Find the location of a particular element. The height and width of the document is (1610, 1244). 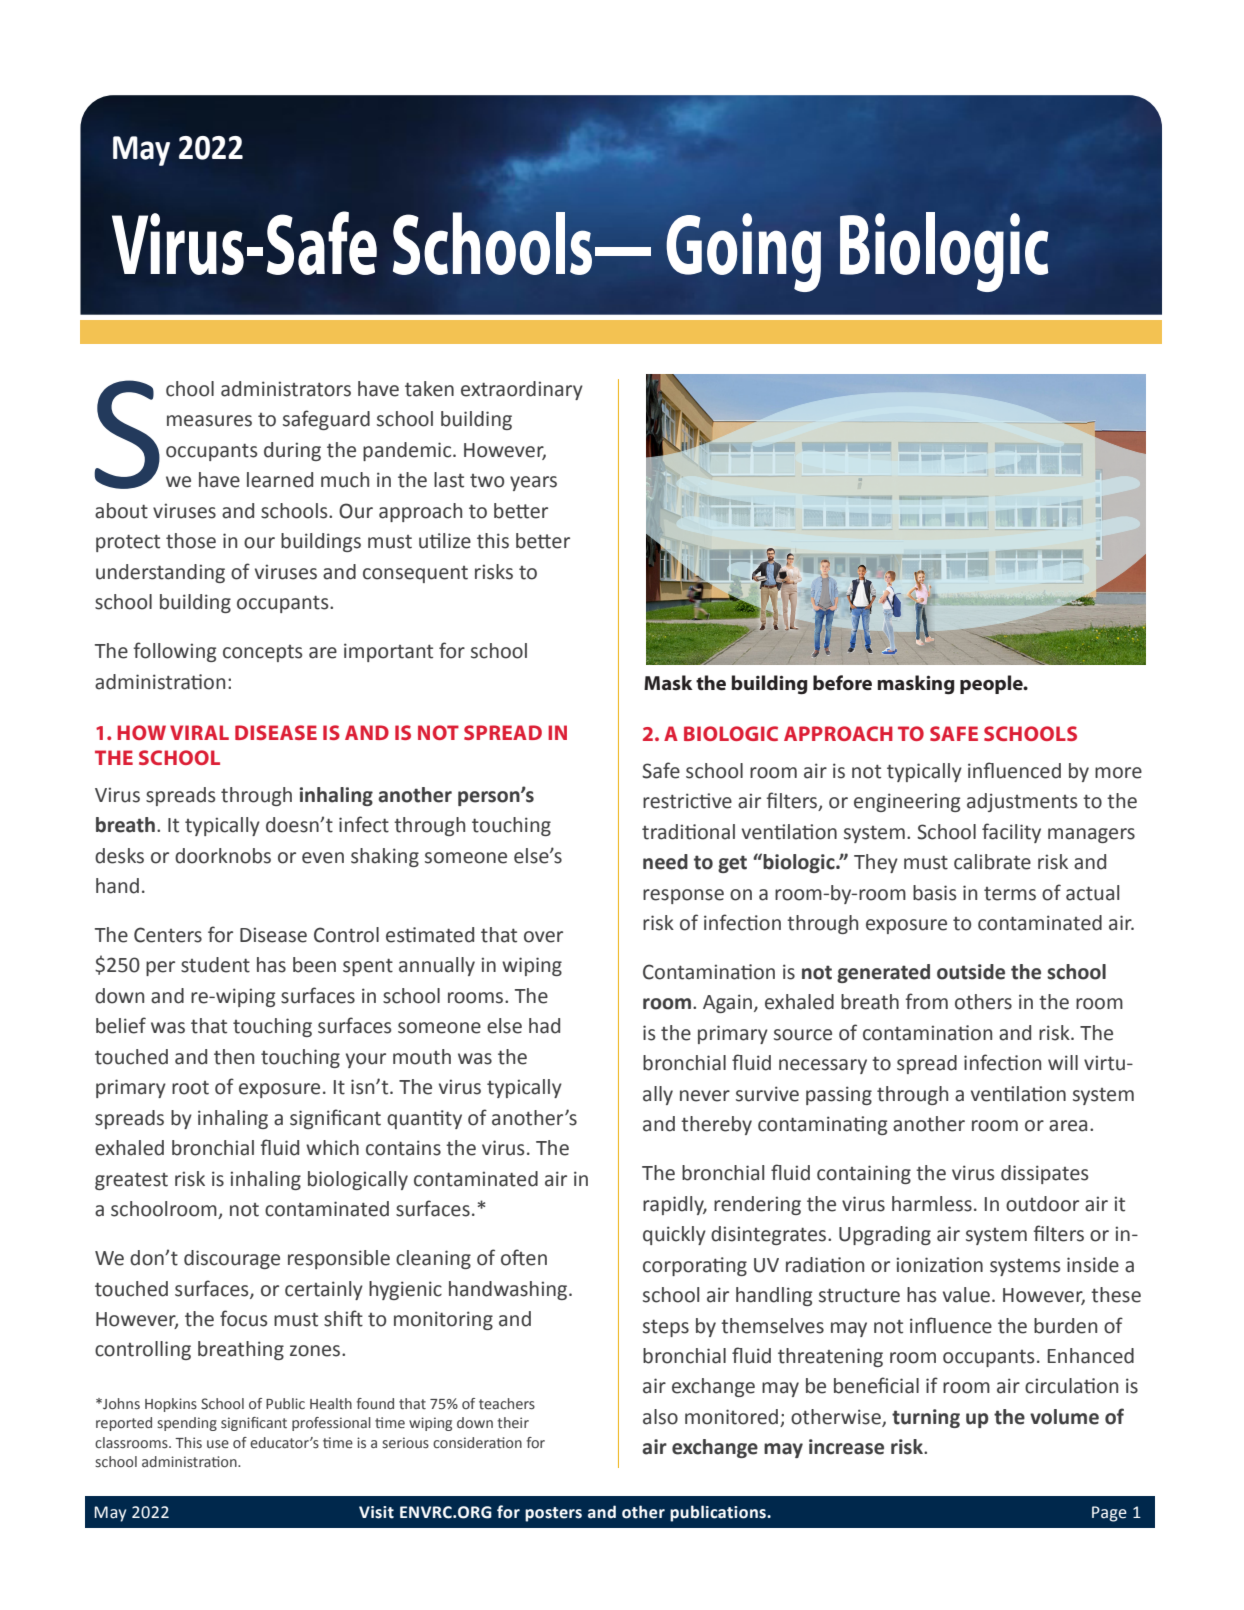

administrators is located at coordinates (286, 389).
